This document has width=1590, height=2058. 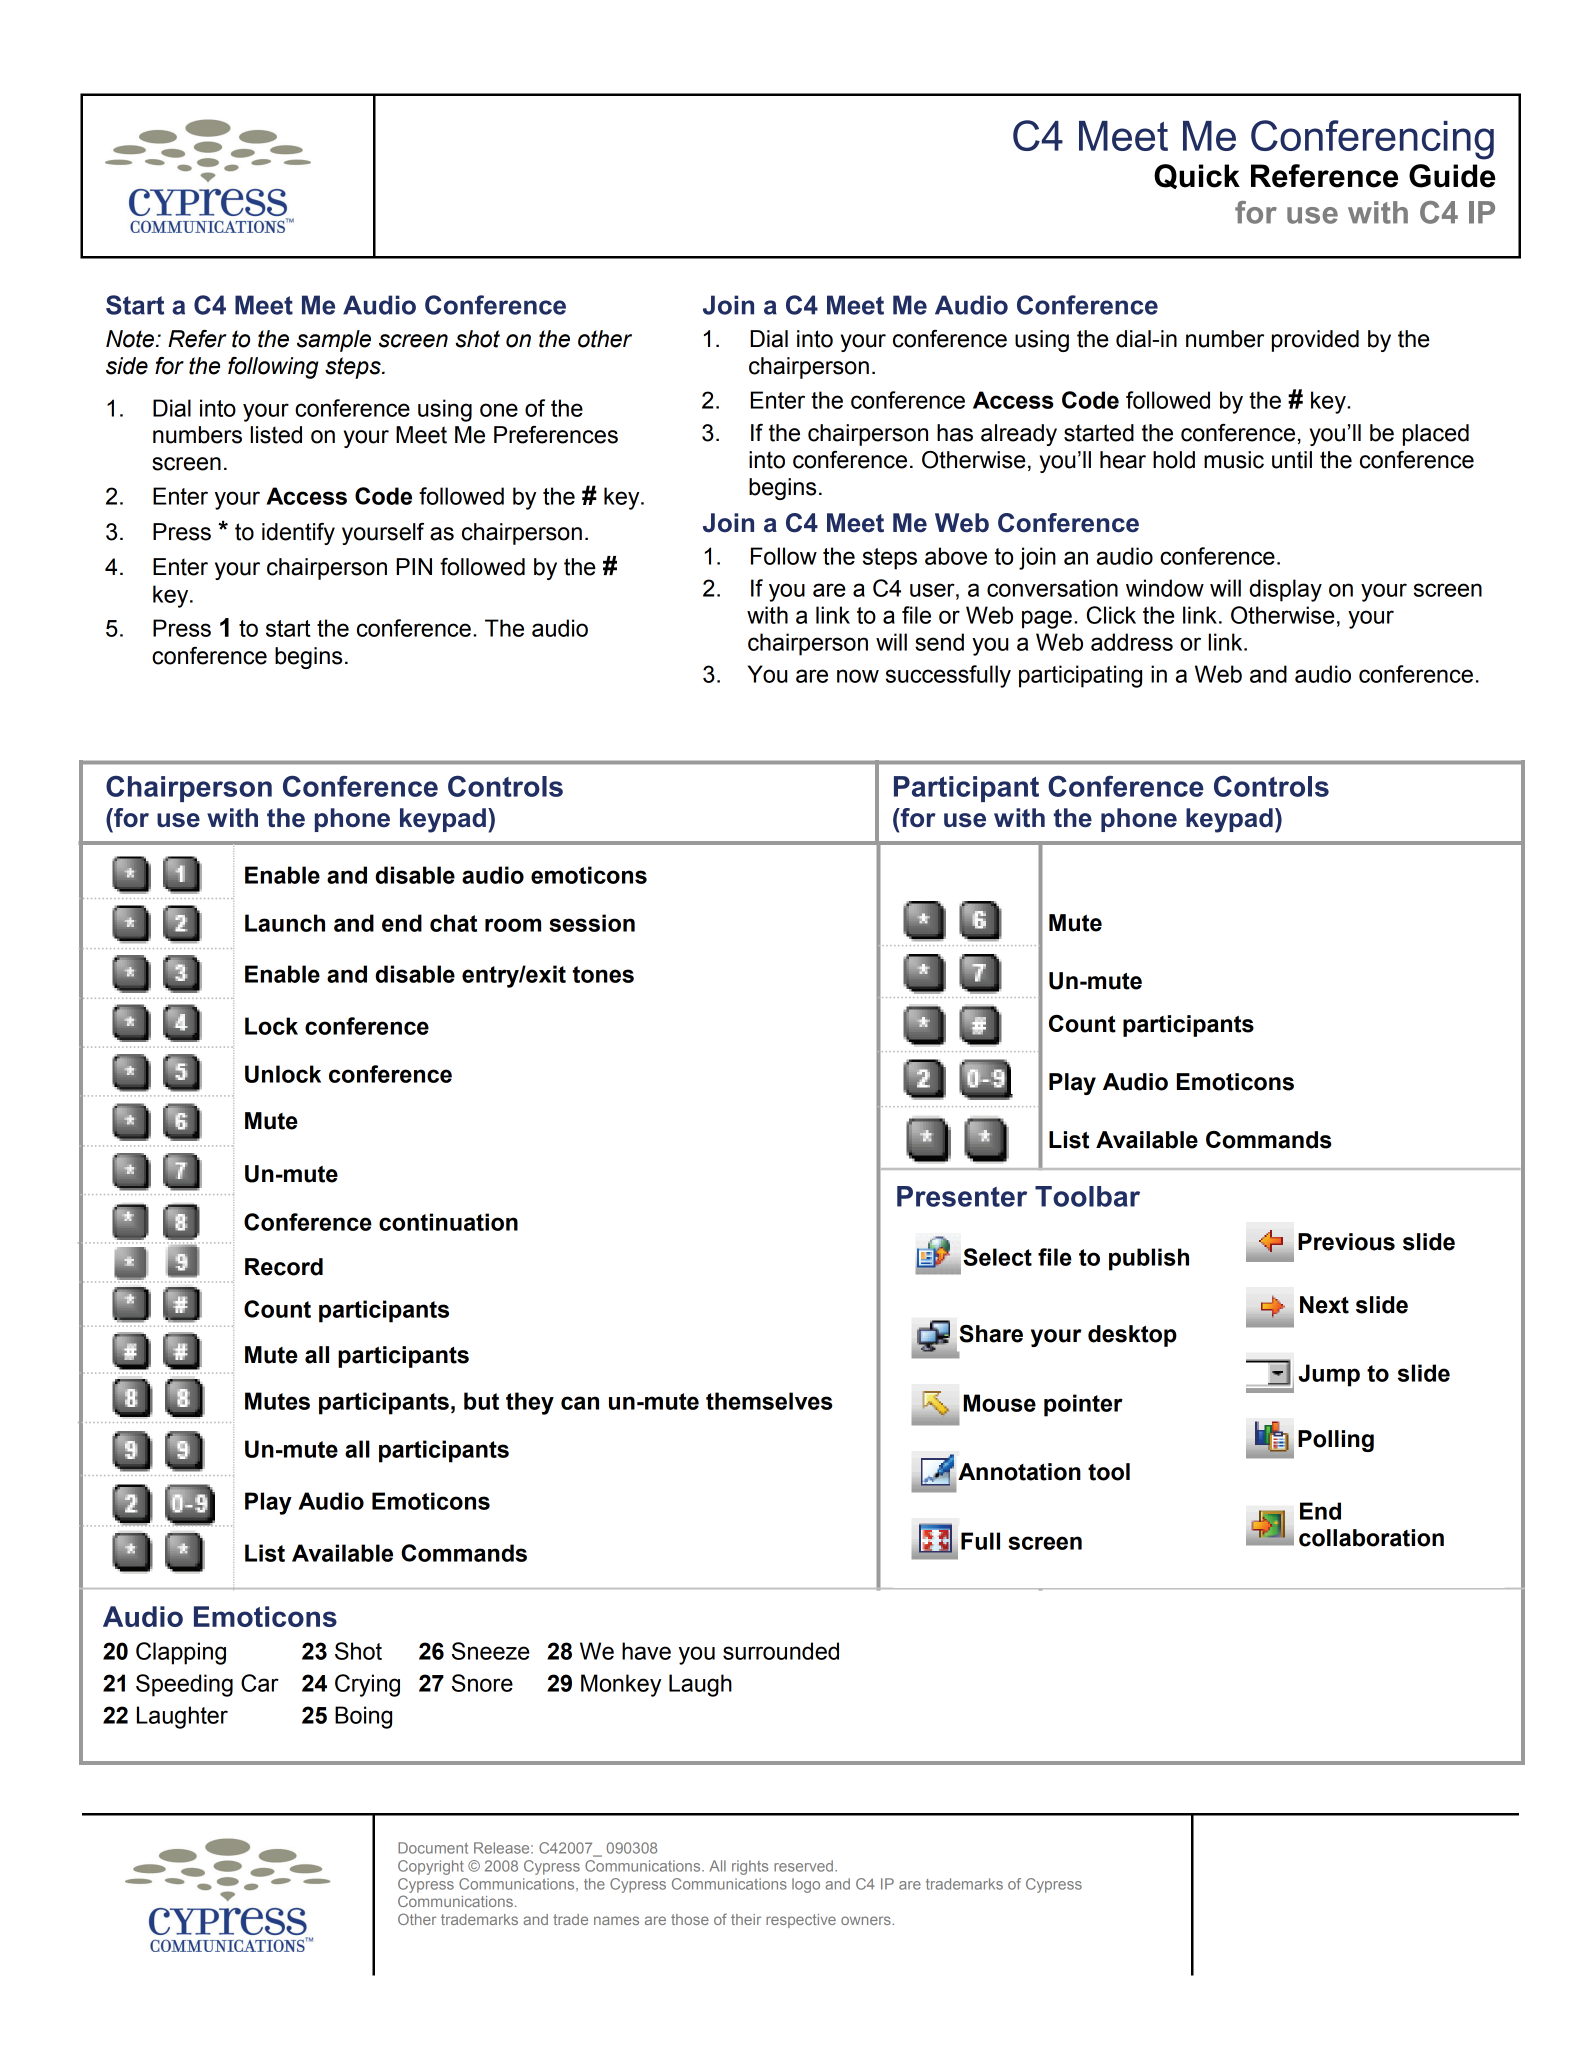 What do you see at coordinates (769, 1401) in the document?
I see `themselves` at bounding box center [769, 1401].
